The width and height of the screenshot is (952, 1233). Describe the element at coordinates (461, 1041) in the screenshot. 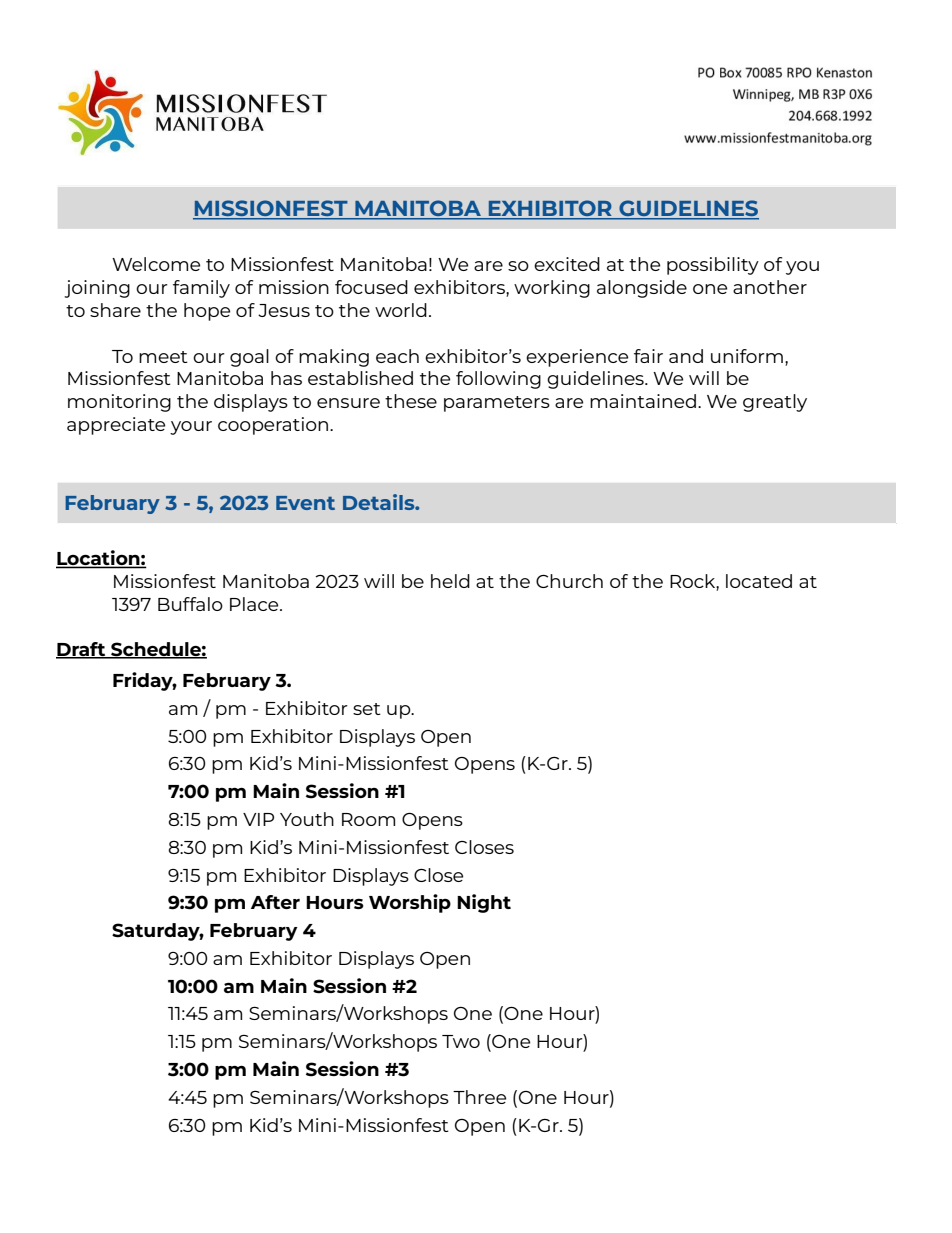

I see `Two` at that location.
